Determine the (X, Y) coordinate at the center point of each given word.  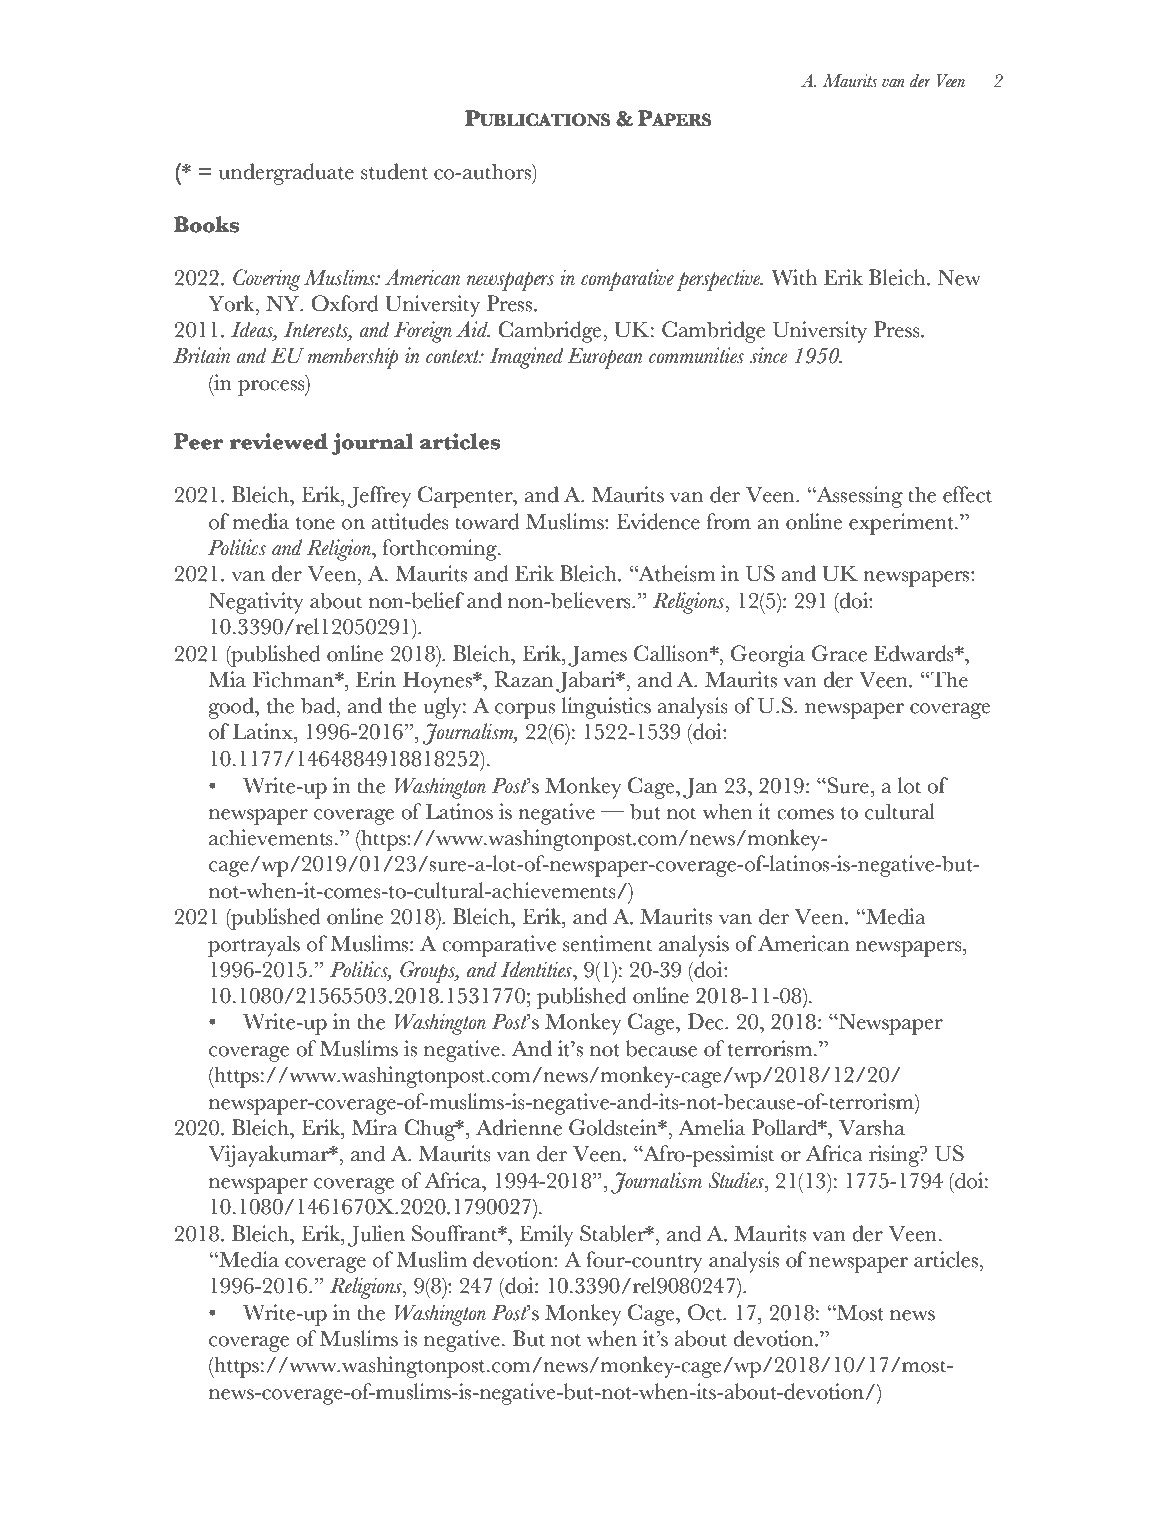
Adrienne (519, 1127)
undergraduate (286, 174)
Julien (376, 1236)
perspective (720, 280)
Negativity (256, 603)
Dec (706, 1021)
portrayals (254, 946)
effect (967, 494)
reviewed (279, 441)
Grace (839, 653)
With (794, 277)
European (604, 358)
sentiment (607, 943)
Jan (700, 788)
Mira (375, 1127)
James (597, 656)
